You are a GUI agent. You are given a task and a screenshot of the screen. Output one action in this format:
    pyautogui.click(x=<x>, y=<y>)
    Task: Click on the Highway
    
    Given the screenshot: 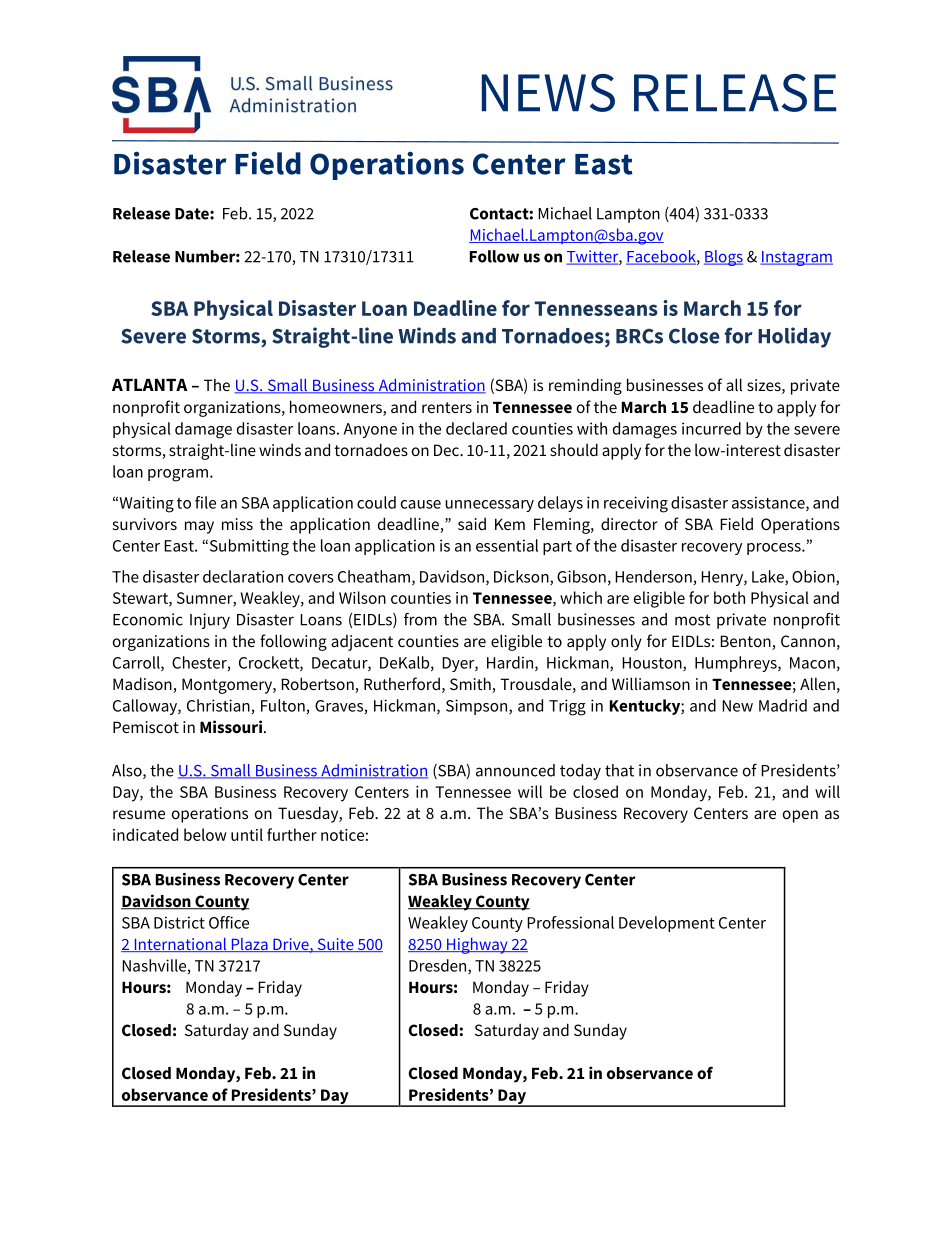 What is the action you would take?
    pyautogui.click(x=477, y=946)
